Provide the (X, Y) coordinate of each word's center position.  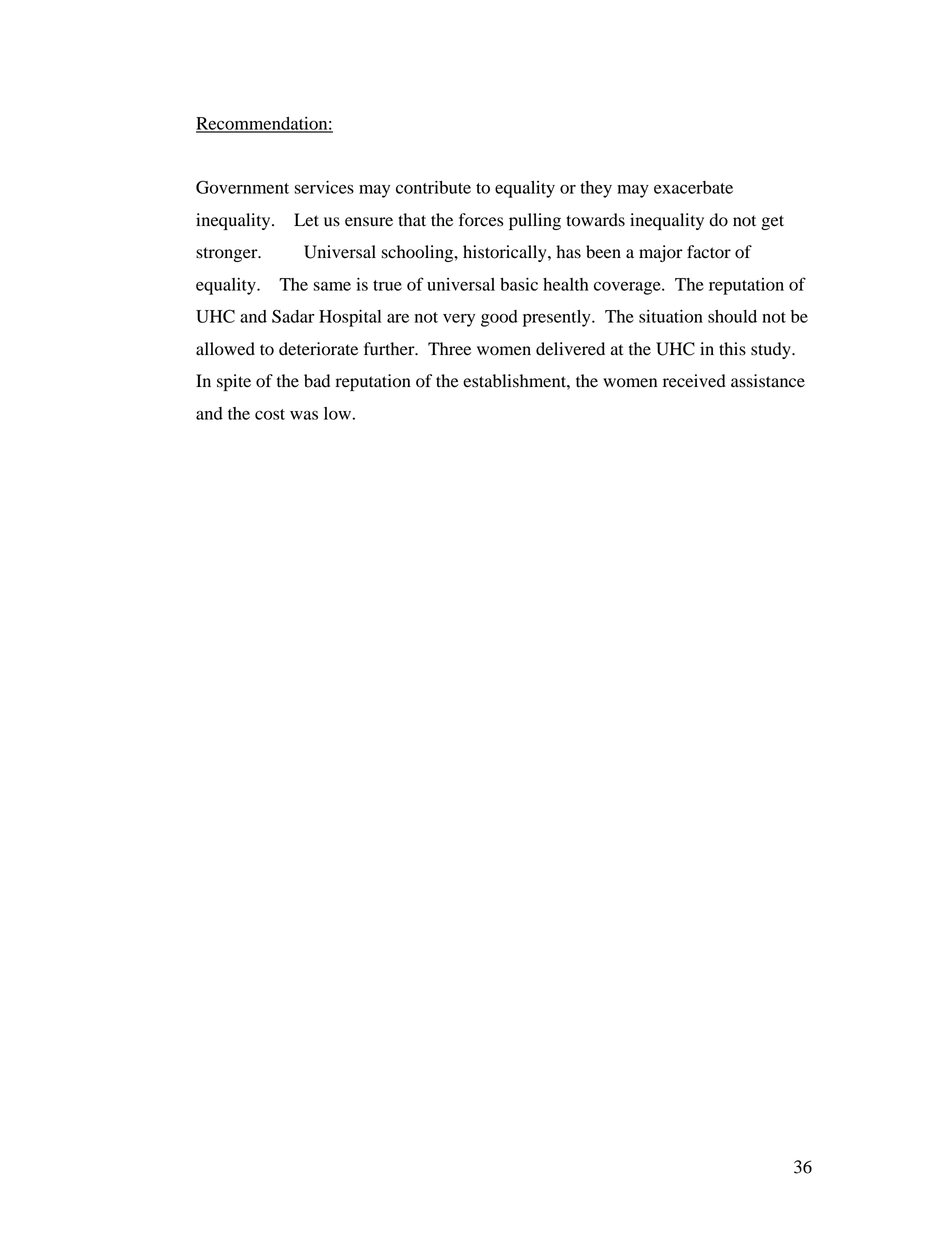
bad (317, 381)
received (694, 381)
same (332, 286)
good (499, 318)
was (304, 415)
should (732, 316)
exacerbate (693, 187)
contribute (433, 187)
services (324, 187)
